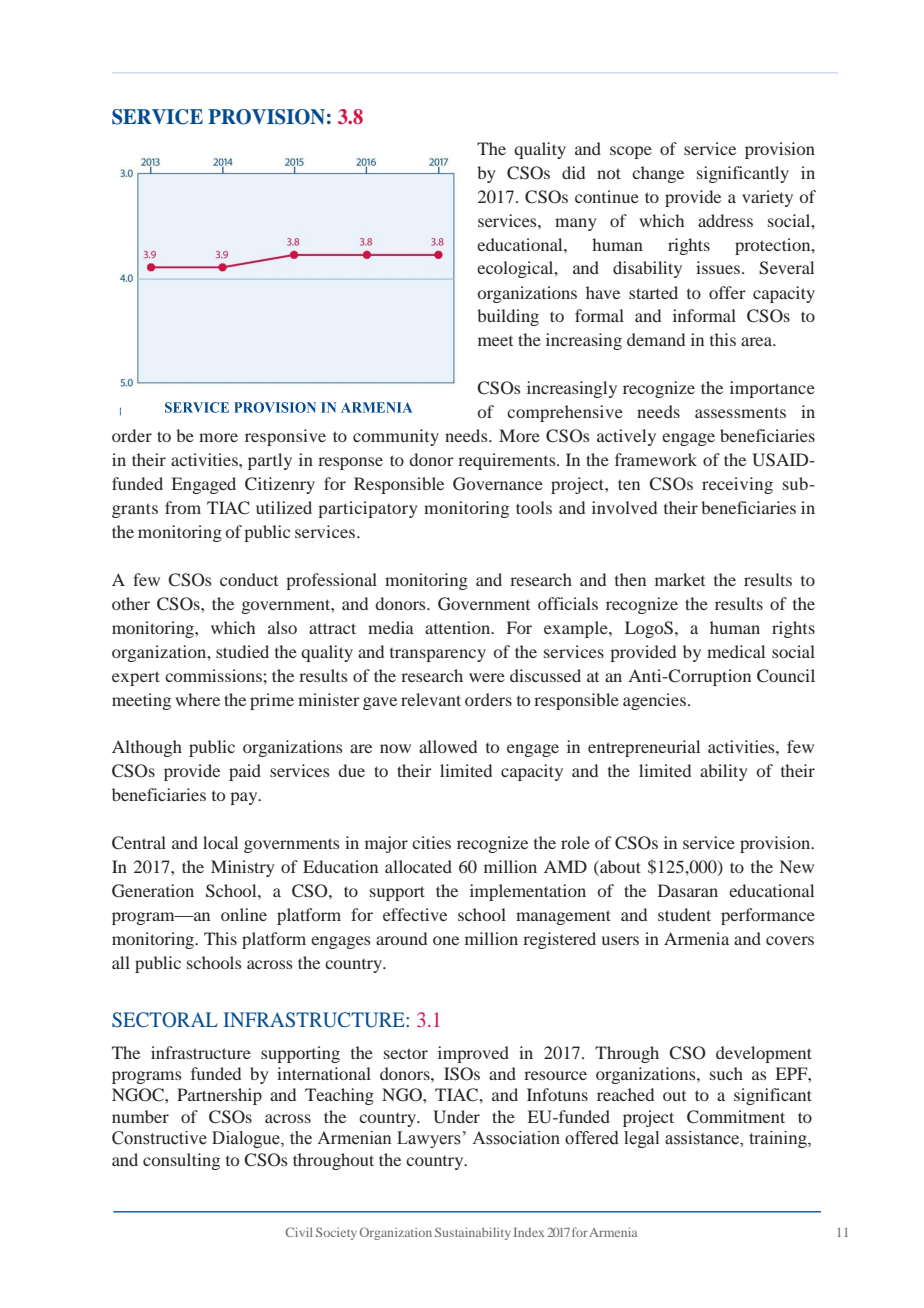  What do you see at coordinates (498, 484) in the image?
I see `Governance` at bounding box center [498, 484].
